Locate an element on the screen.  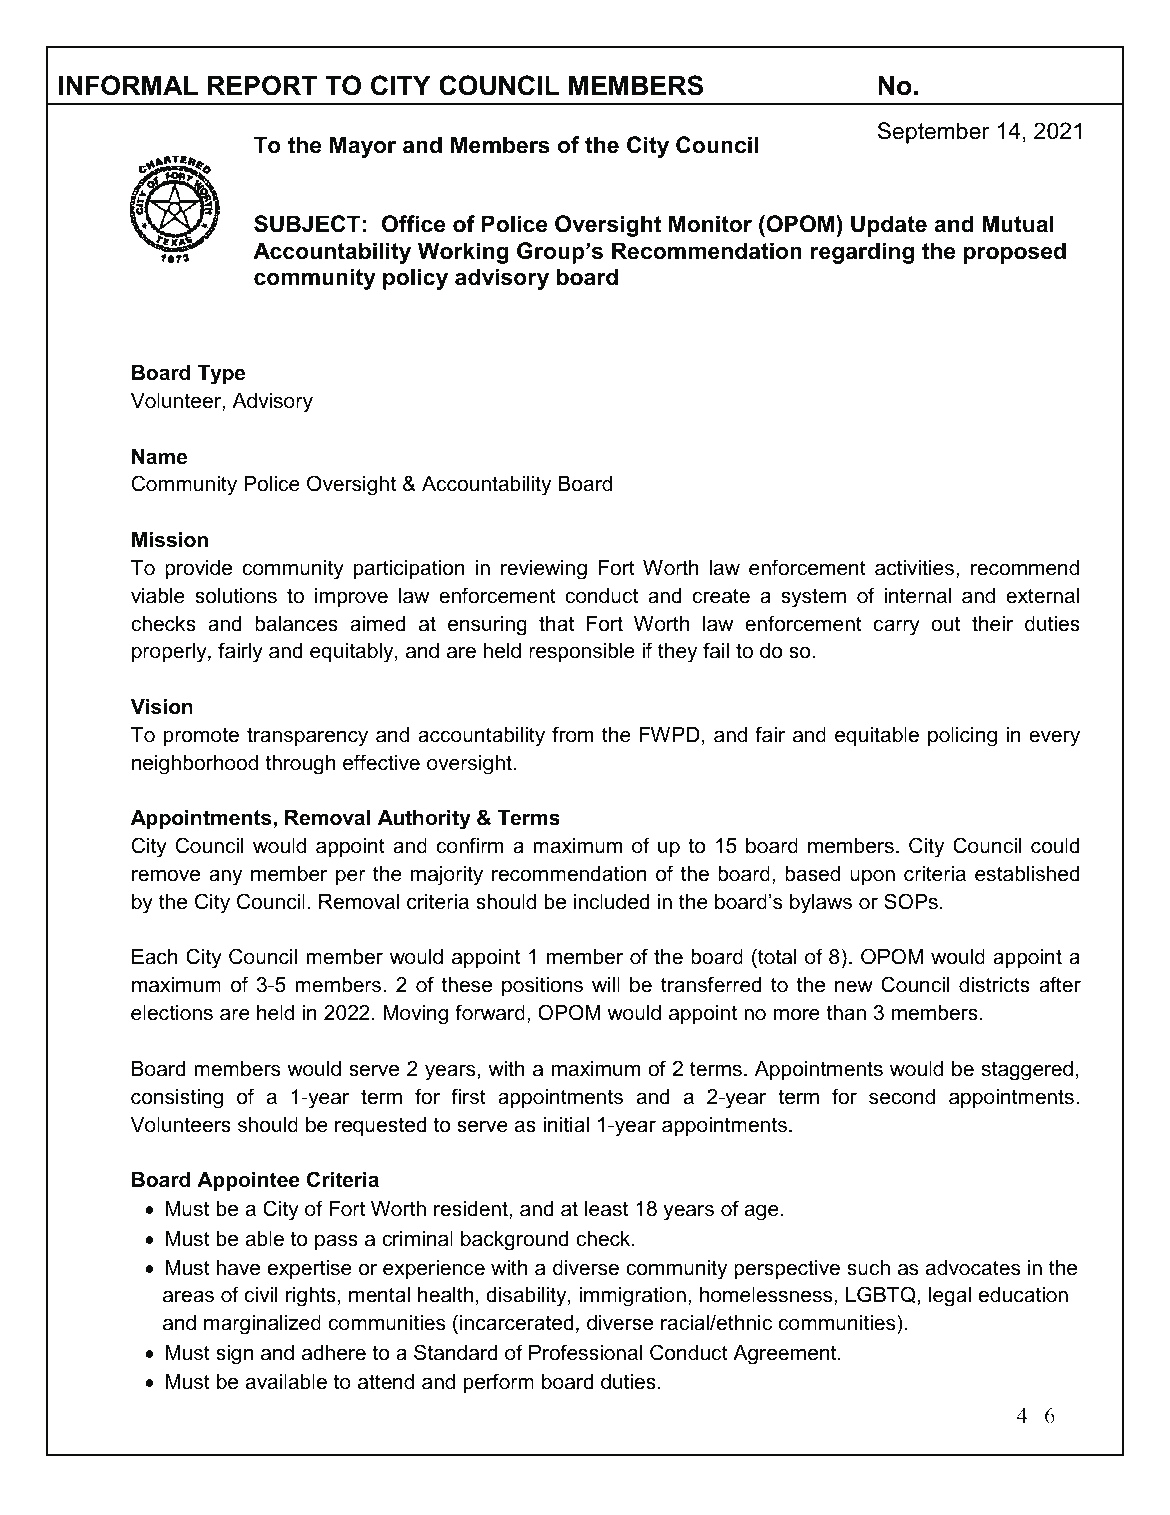
Monitor is located at coordinates (710, 224).
